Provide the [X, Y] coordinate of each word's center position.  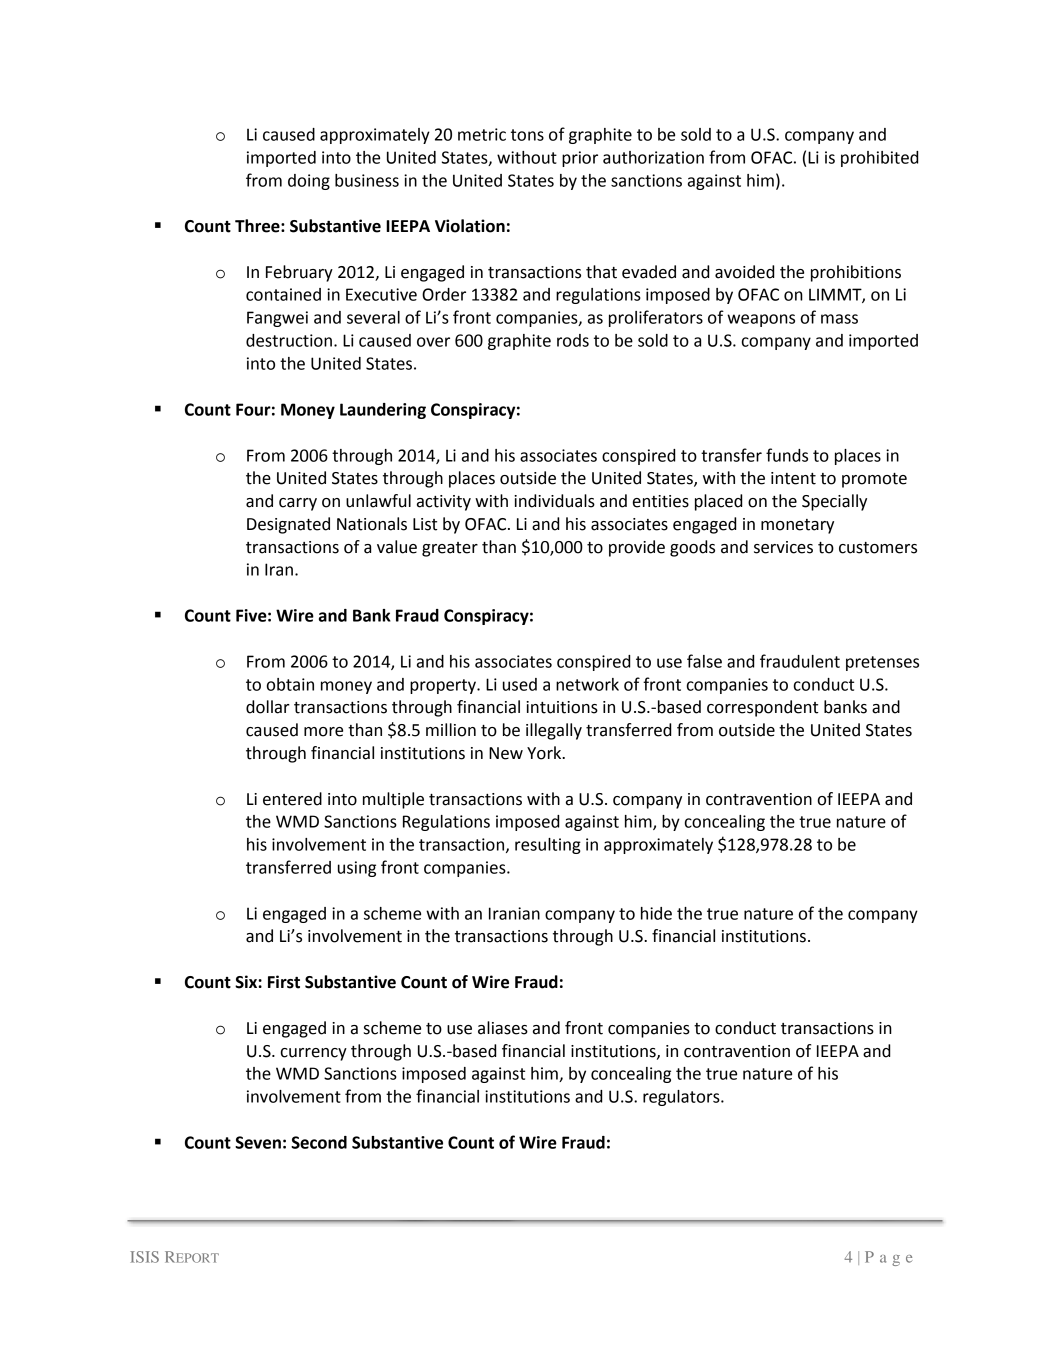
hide [656, 913]
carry [298, 504]
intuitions [562, 707]
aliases [503, 1028]
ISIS [144, 1257]
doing [309, 182]
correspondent [763, 708]
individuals [554, 501]
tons [527, 135]
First [284, 982]
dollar [268, 707]
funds [787, 455]
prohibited [879, 159]
